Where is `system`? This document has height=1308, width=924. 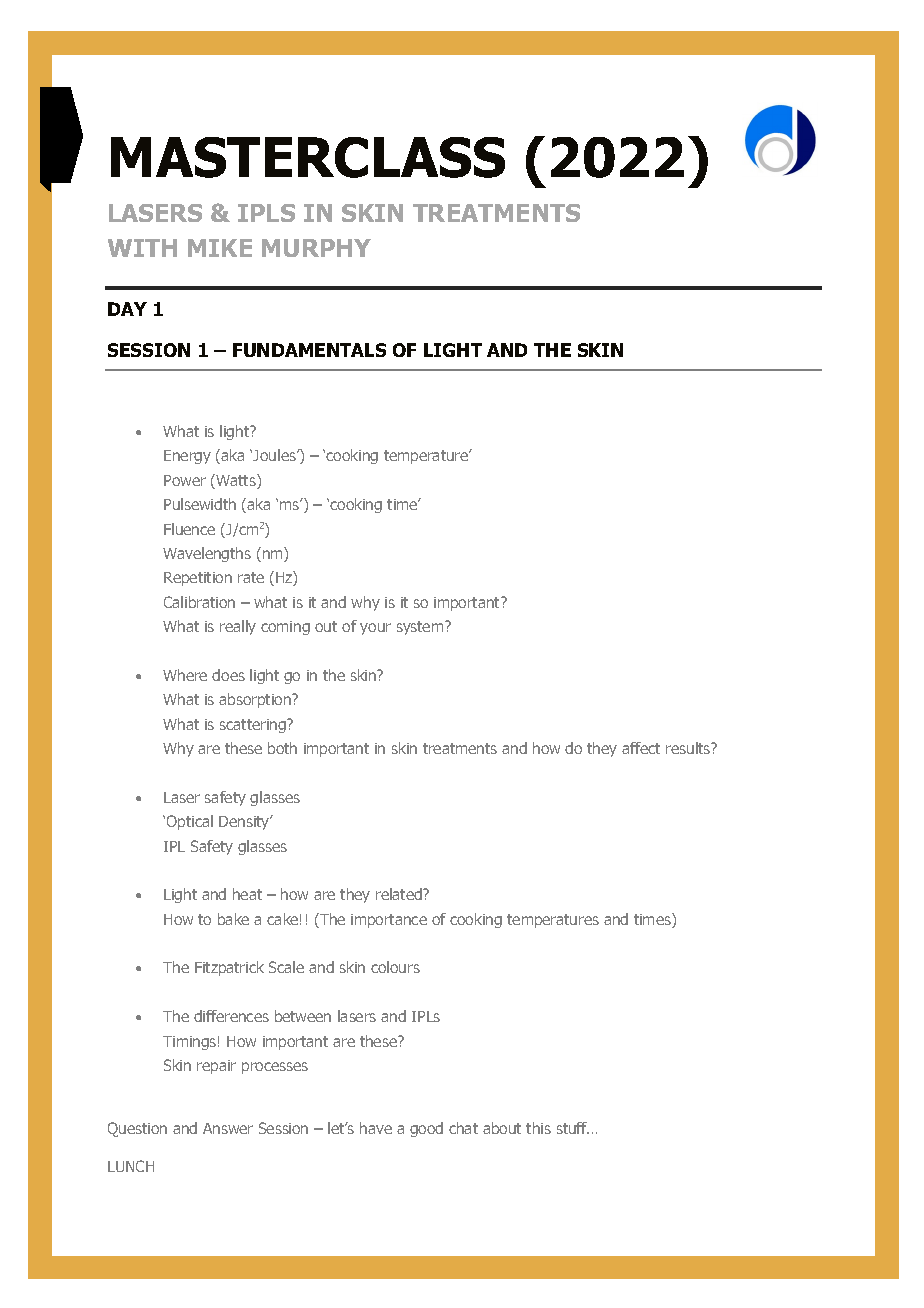
system is located at coordinates (421, 628).
